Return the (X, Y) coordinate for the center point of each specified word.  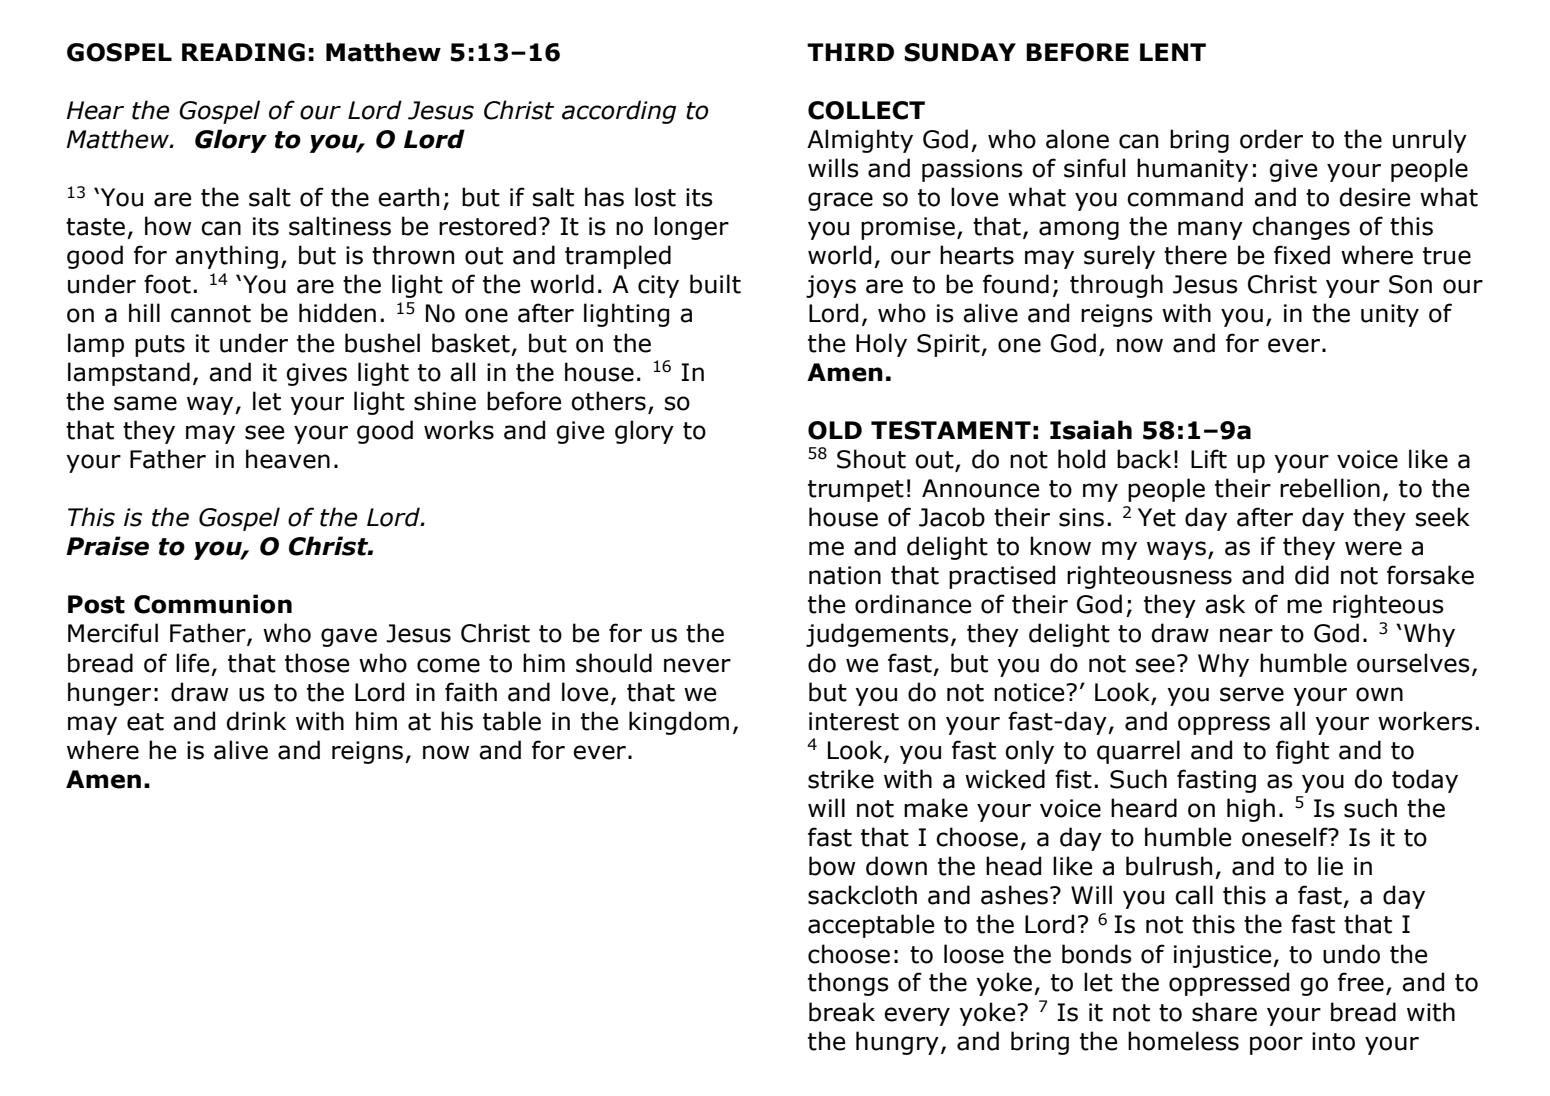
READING (243, 52)
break (842, 1012)
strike (841, 779)
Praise (107, 546)
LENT (1173, 52)
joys (831, 286)
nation (845, 575)
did (1312, 575)
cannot (211, 314)
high (1251, 810)
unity (1390, 315)
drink (256, 721)
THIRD (850, 52)
